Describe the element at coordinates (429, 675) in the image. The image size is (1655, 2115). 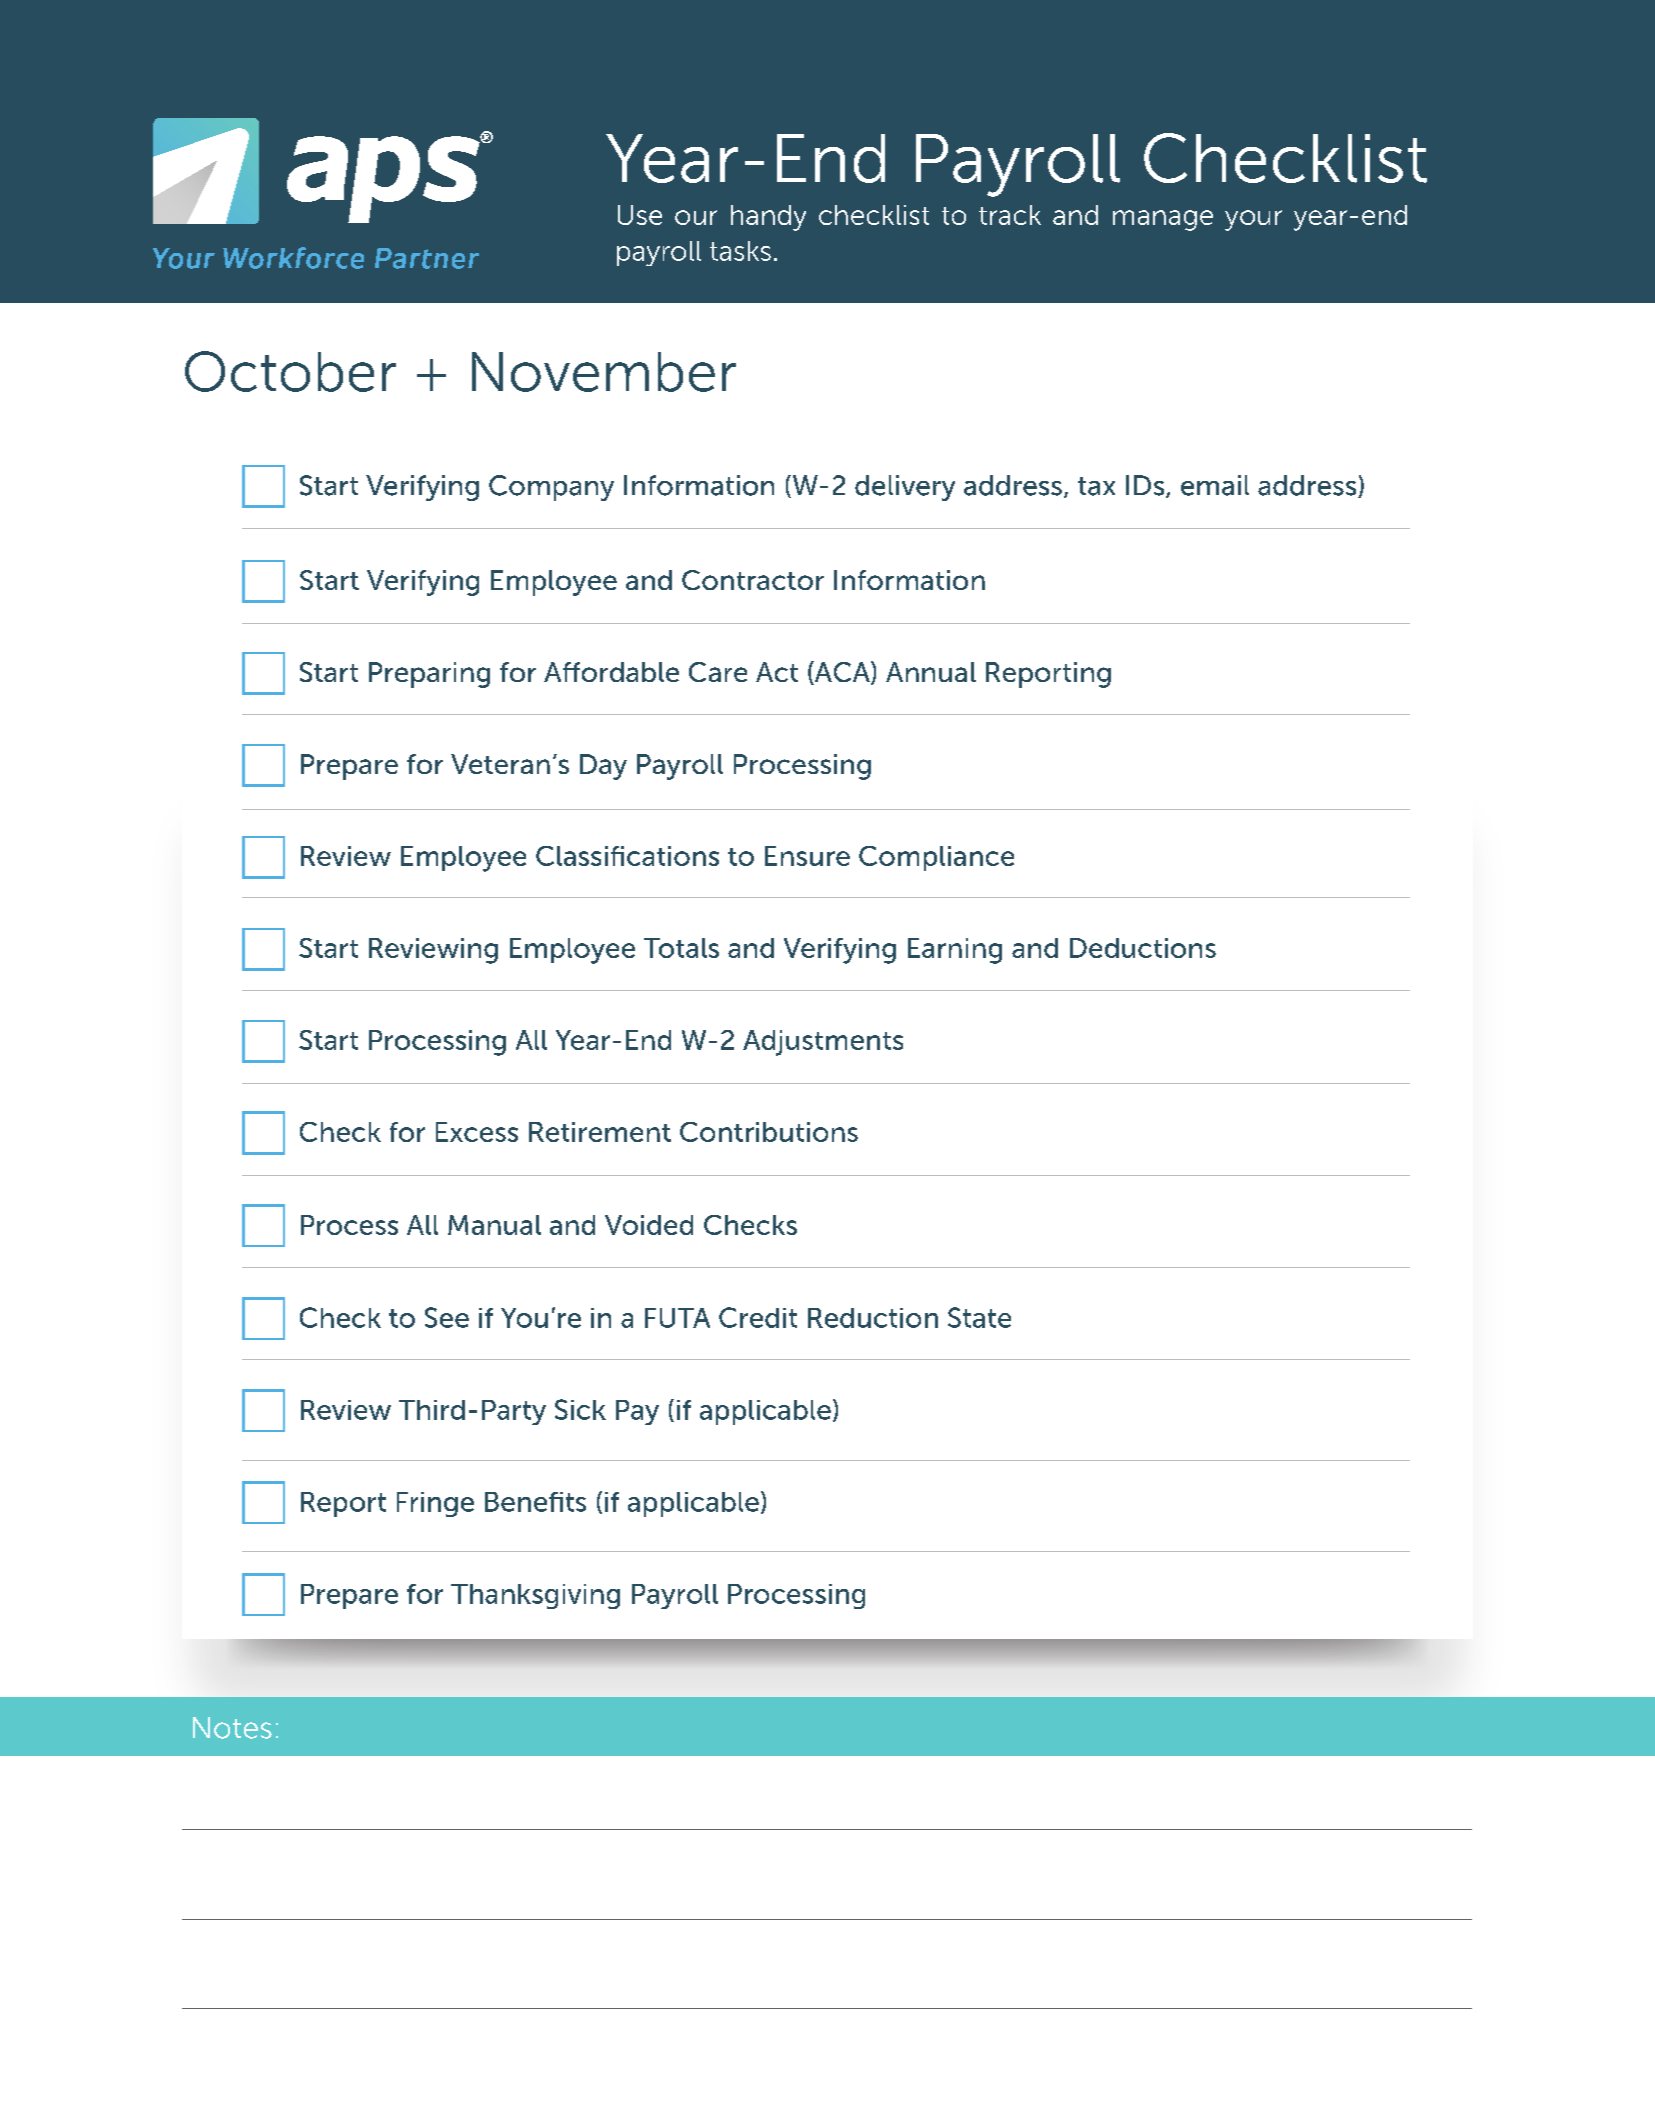
I see `Preparing` at that location.
